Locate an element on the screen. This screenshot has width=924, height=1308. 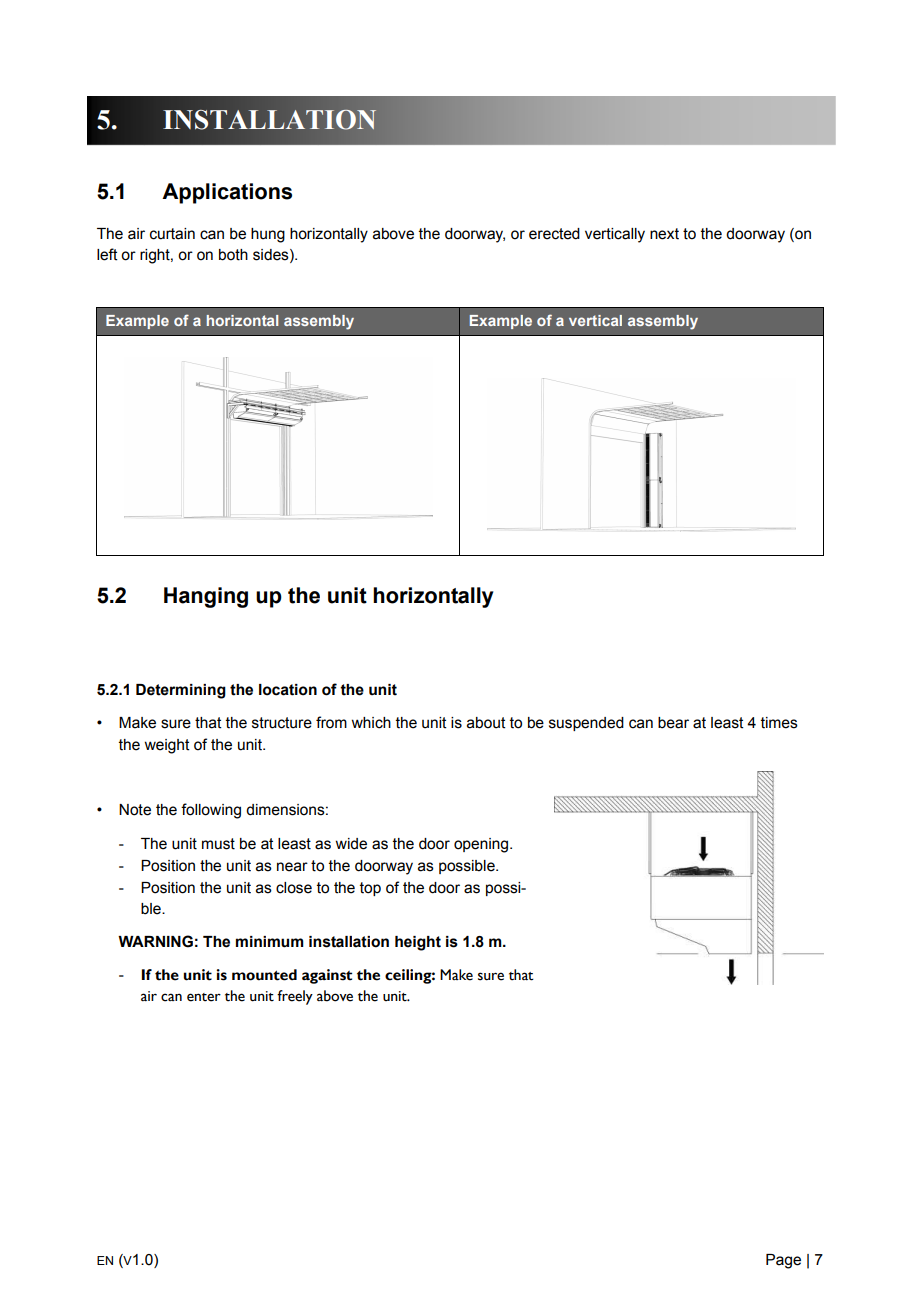
freely is located at coordinates (295, 997).
